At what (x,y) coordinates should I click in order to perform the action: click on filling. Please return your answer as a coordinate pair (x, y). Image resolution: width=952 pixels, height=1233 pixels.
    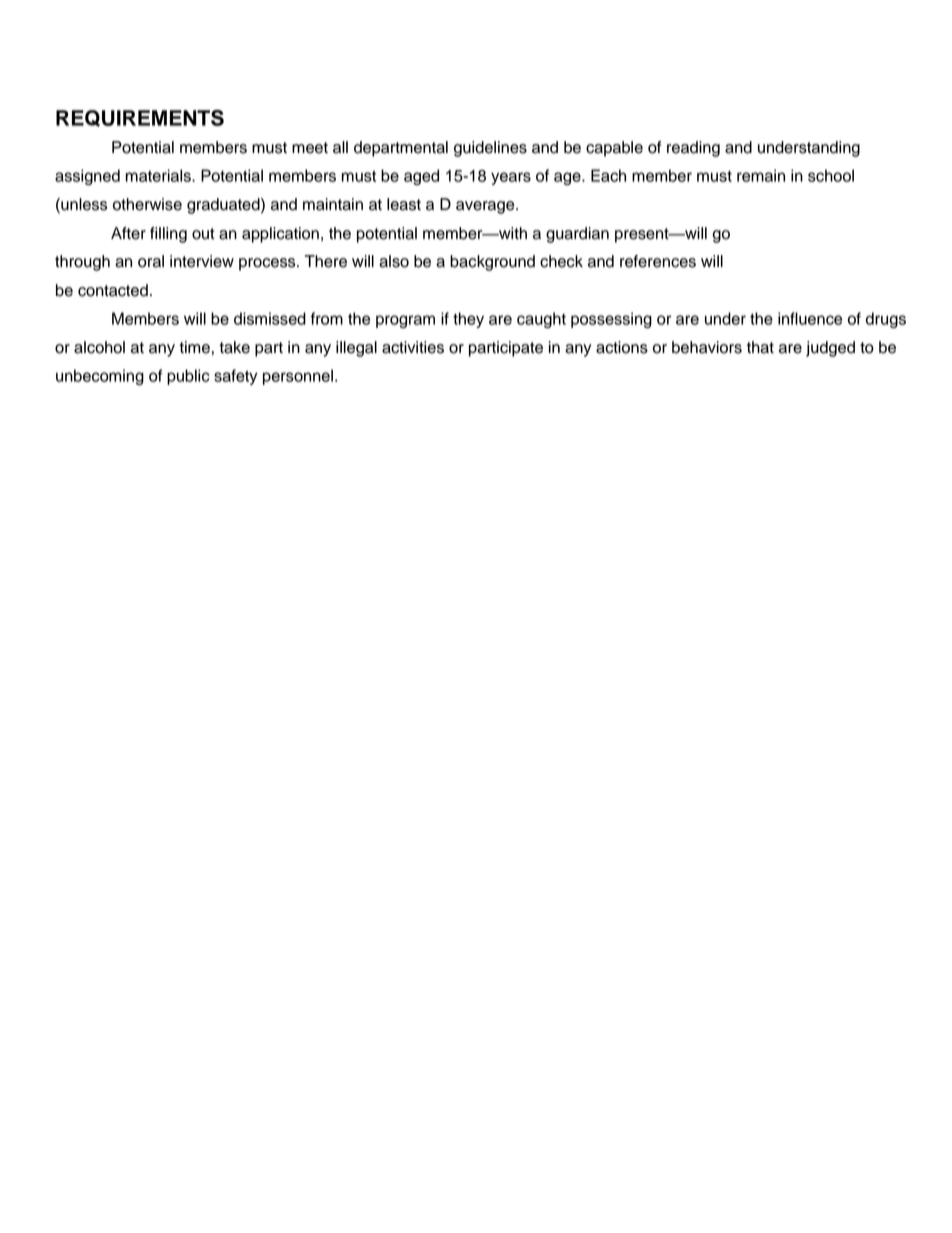
    Looking at the image, I should click on (168, 235).
